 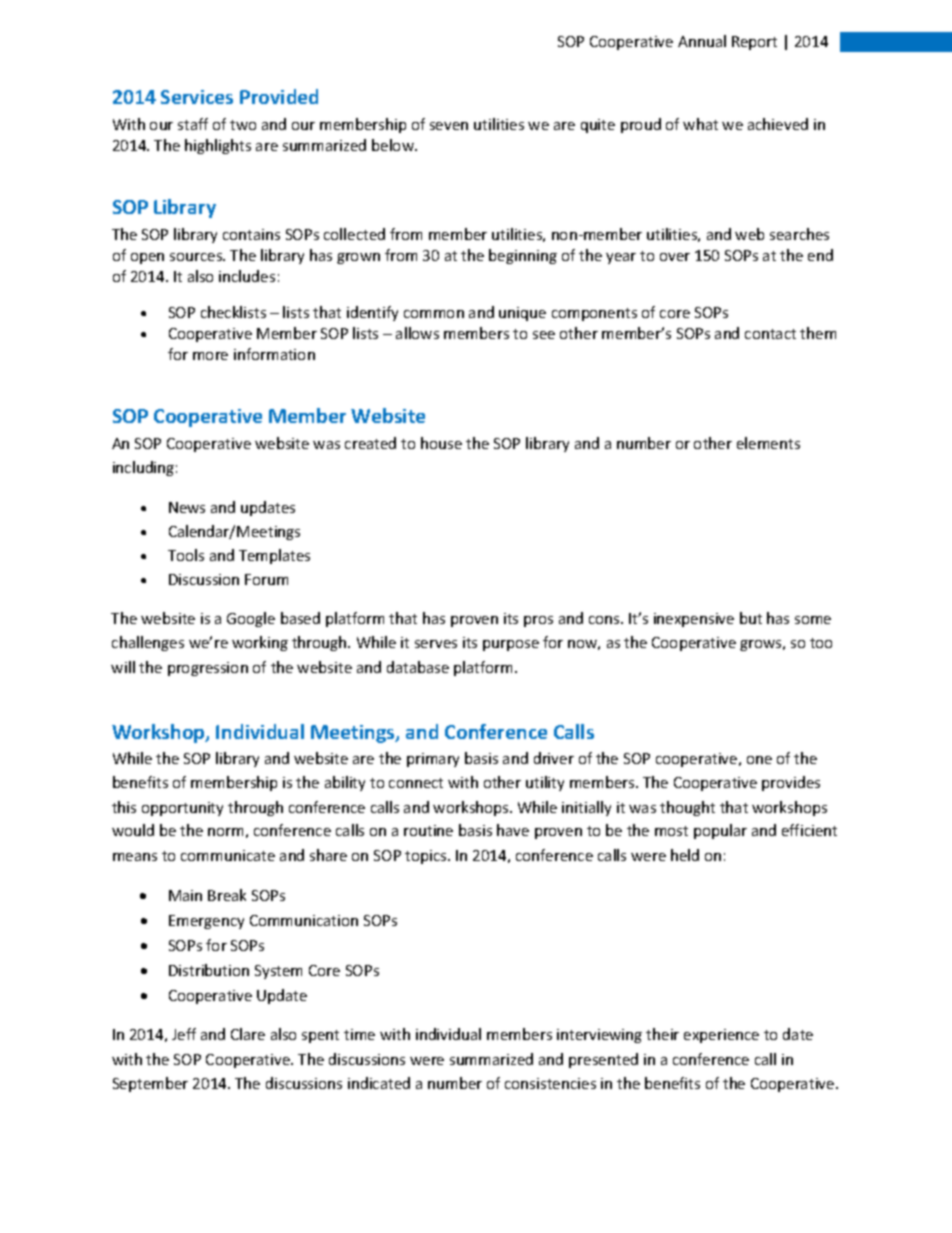 What do you see at coordinates (184, 1034) in the screenshot?
I see `Jeff` at bounding box center [184, 1034].
